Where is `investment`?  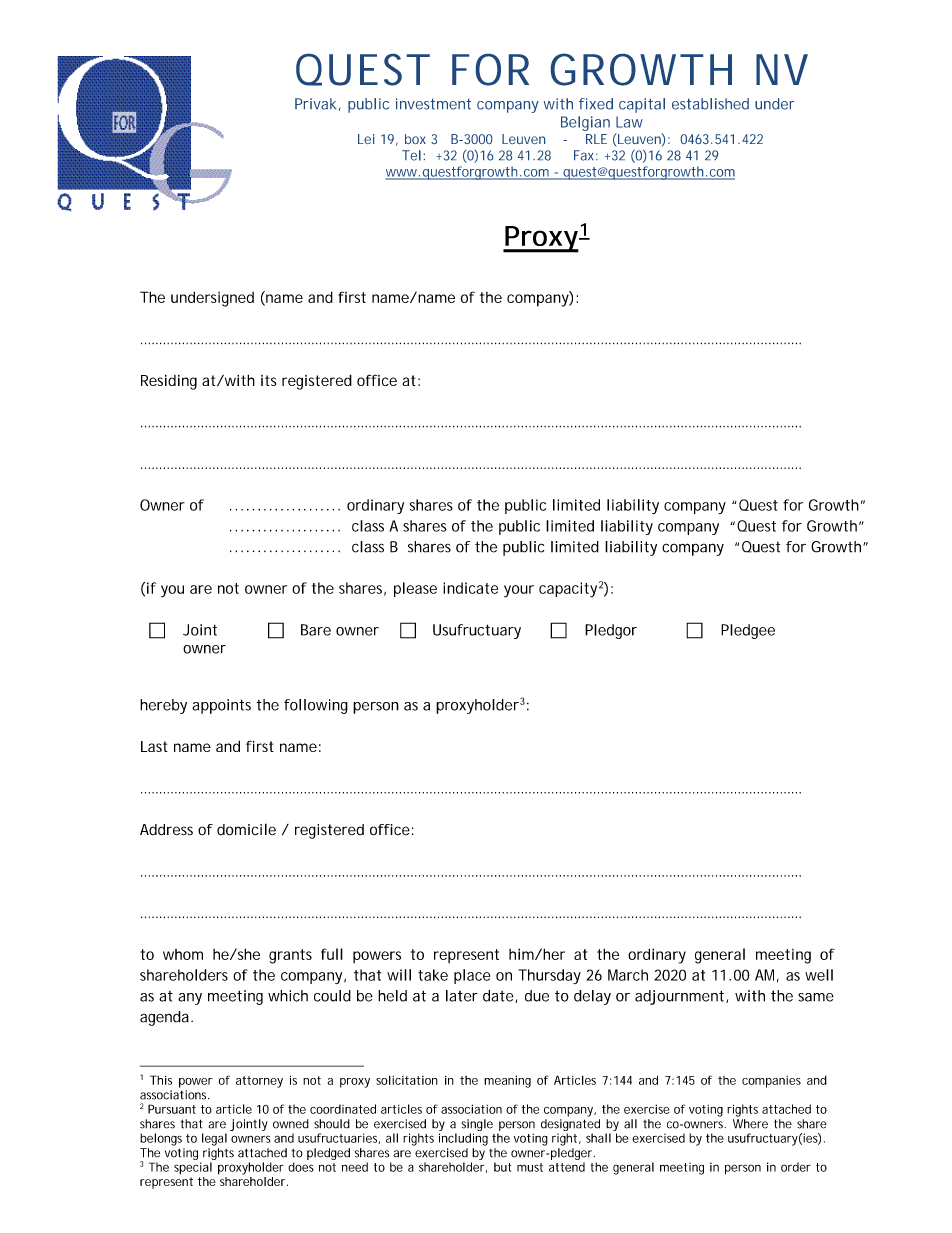 investment is located at coordinates (433, 104).
